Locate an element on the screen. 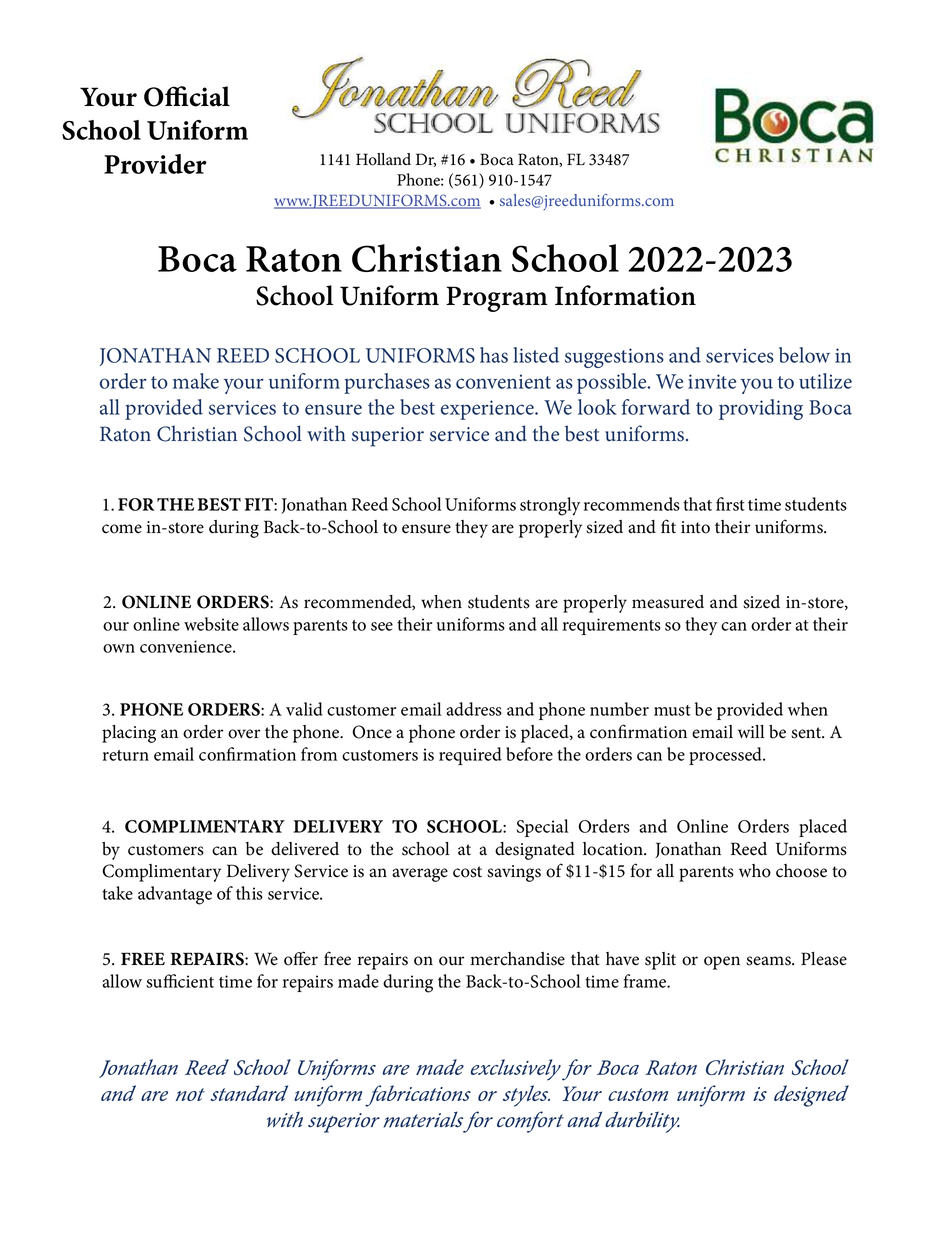  merchandise is located at coordinates (517, 959).
